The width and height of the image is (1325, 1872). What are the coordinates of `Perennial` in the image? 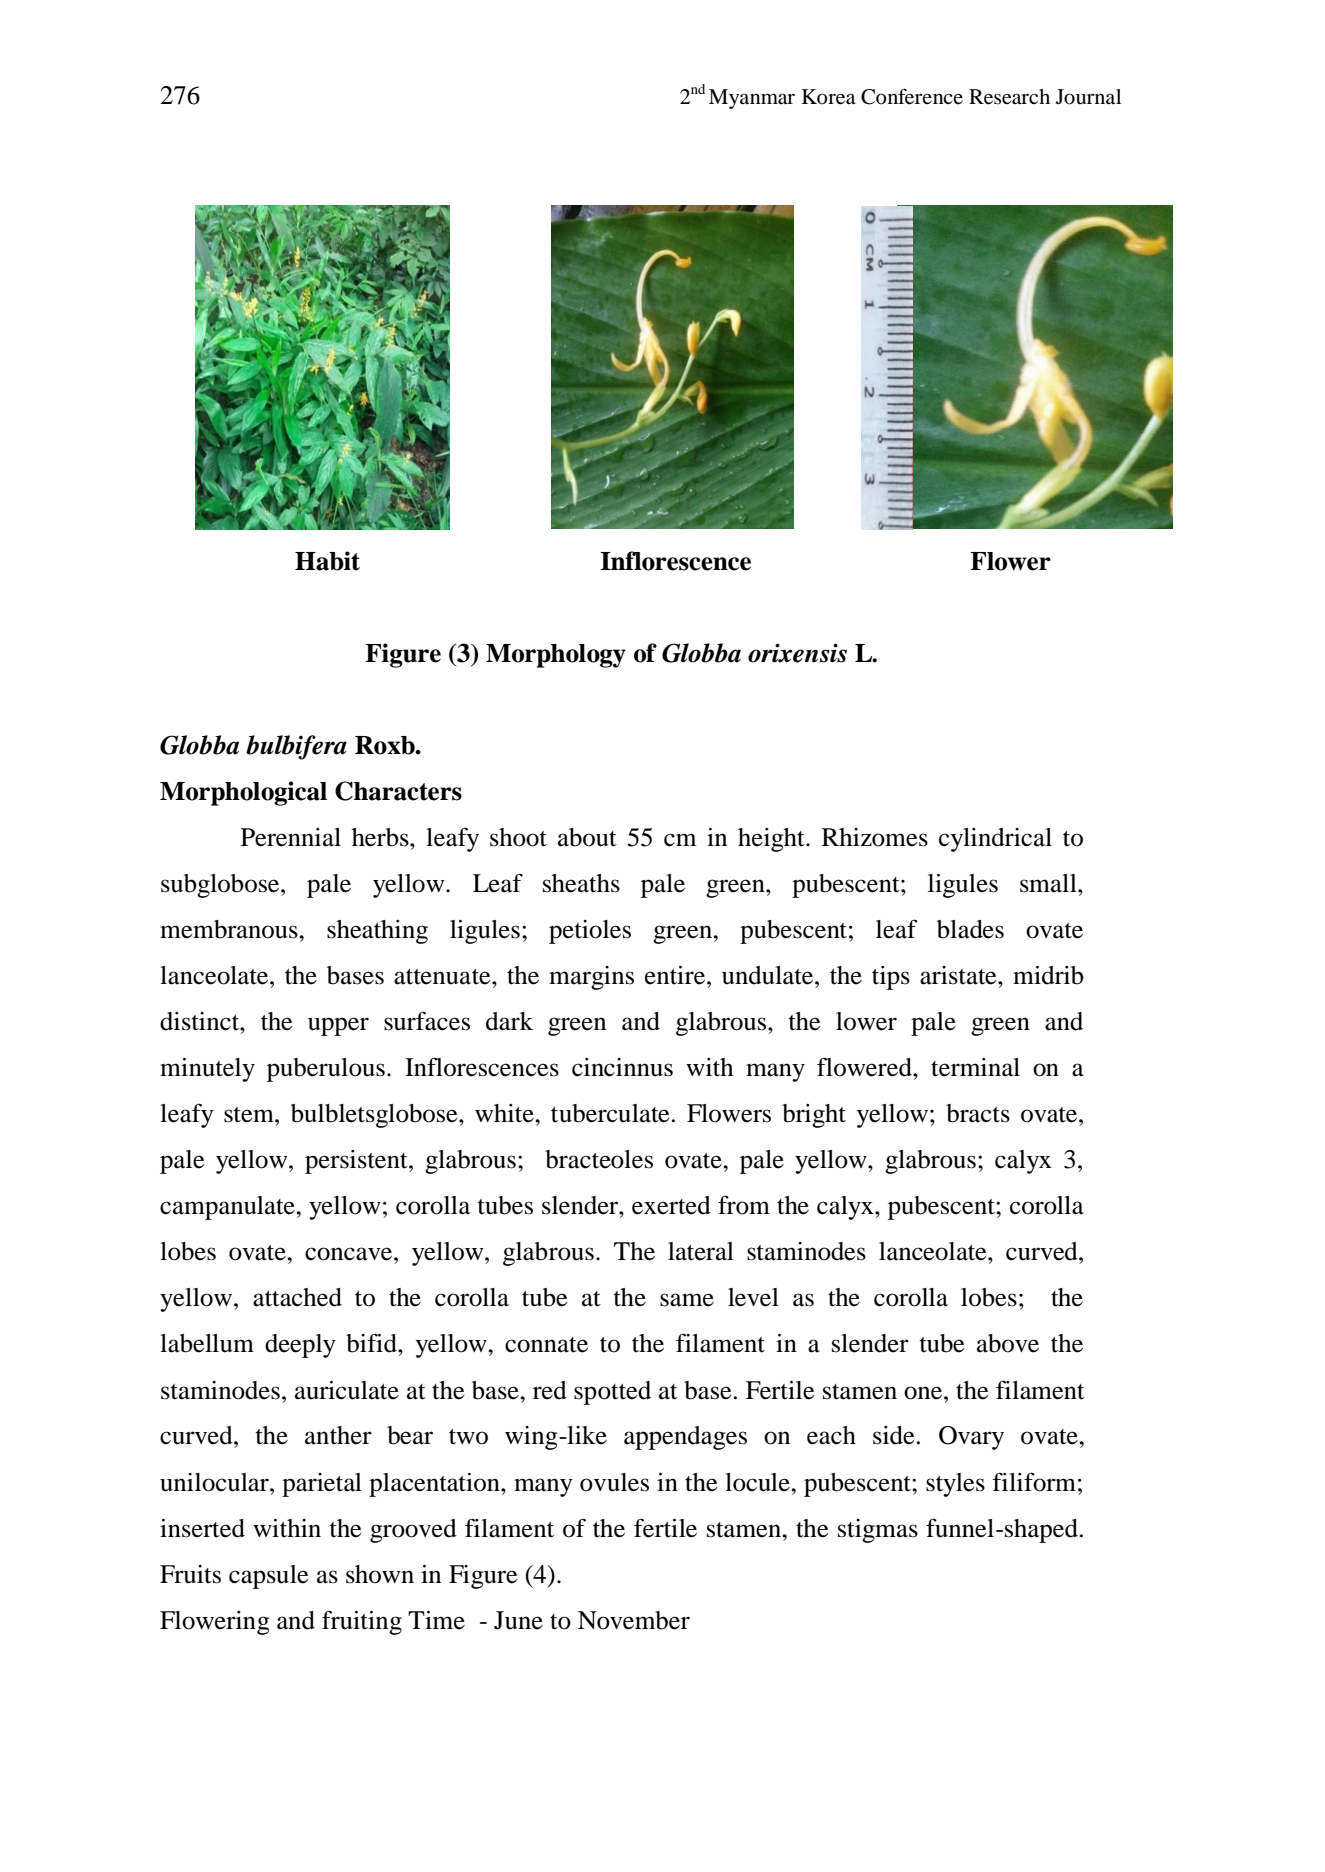 It's located at (291, 837).
